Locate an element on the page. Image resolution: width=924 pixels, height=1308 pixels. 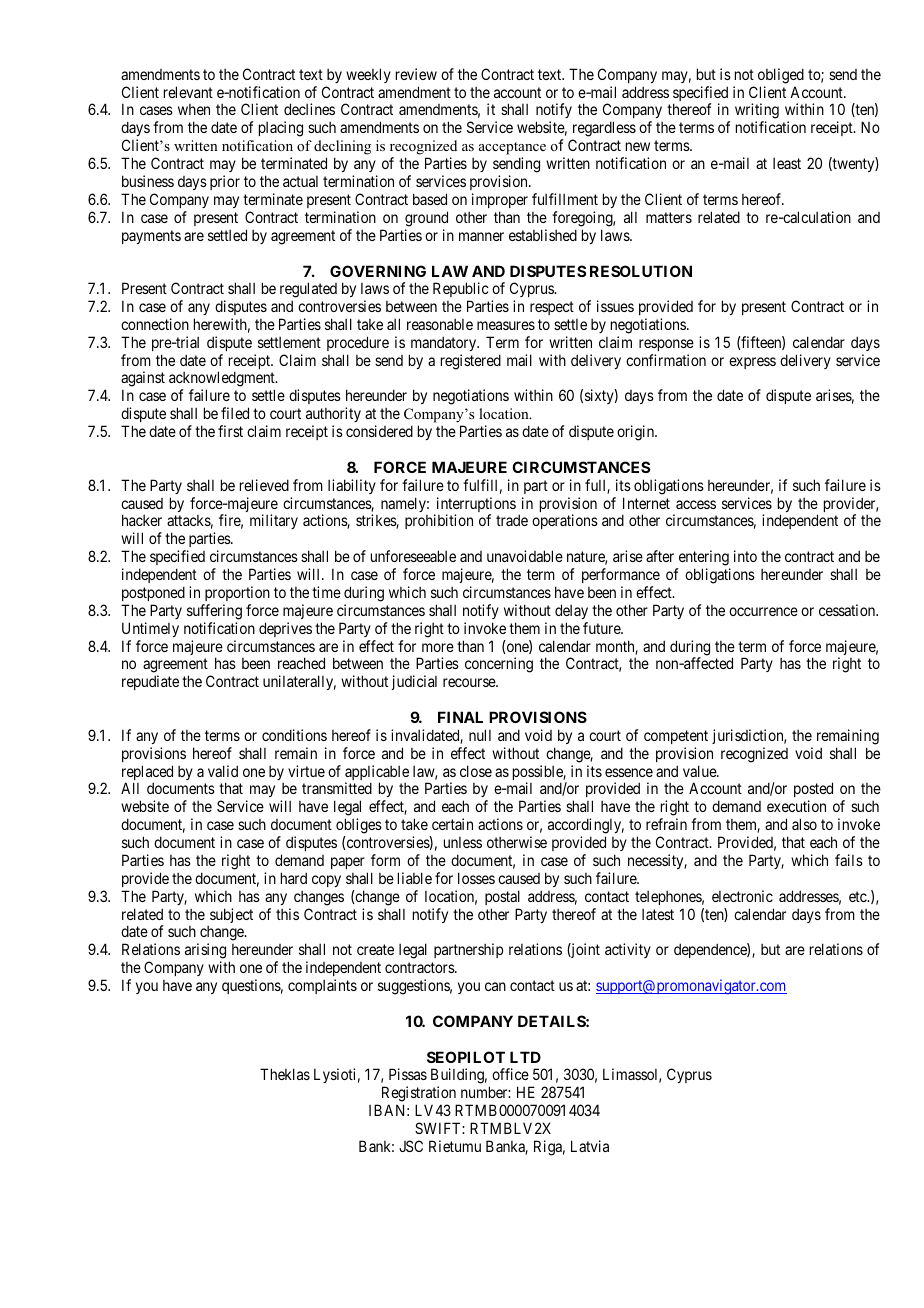
Latvia is located at coordinates (590, 1146).
